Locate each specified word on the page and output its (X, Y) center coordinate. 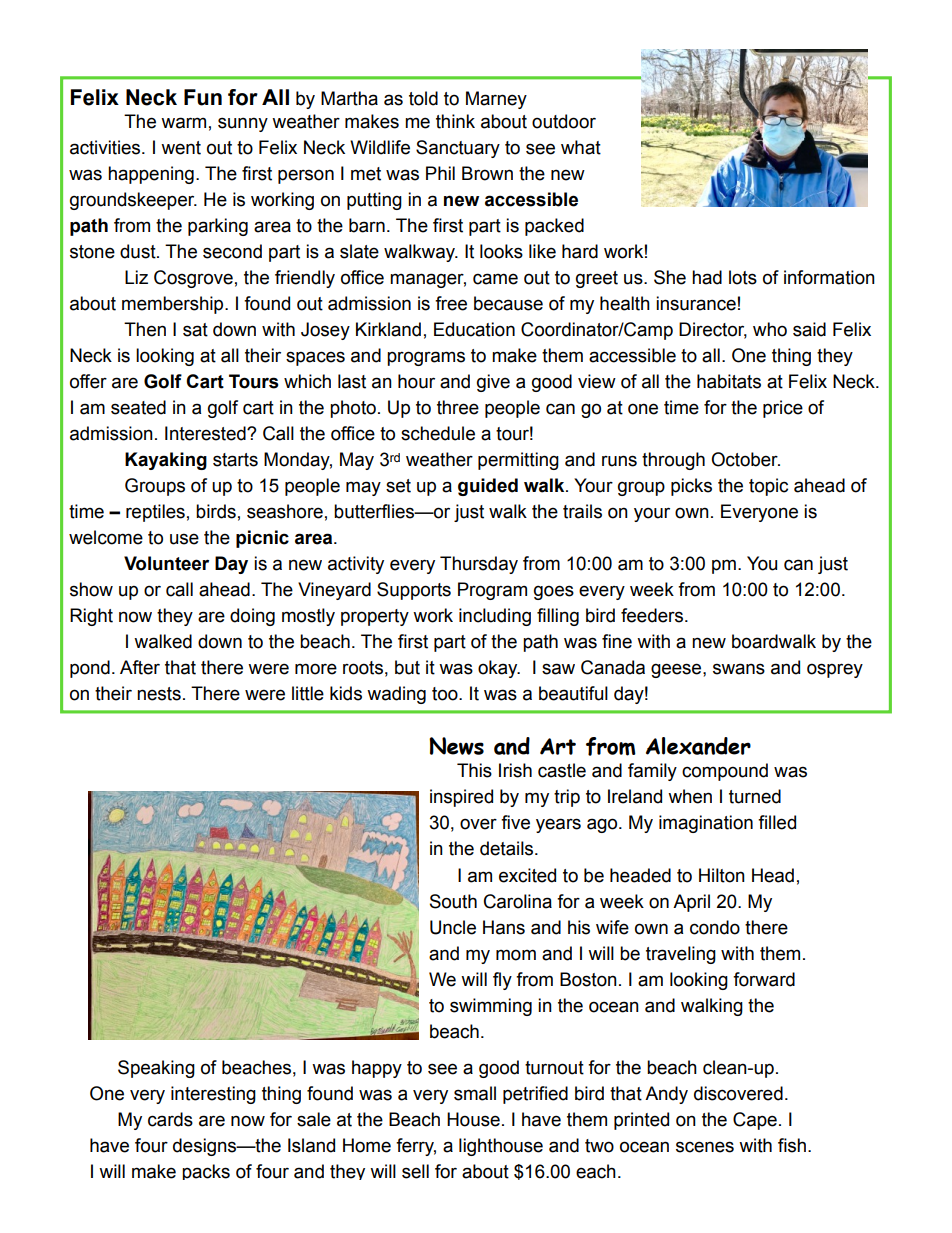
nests (159, 694)
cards (170, 1119)
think (455, 121)
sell (415, 1171)
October (745, 459)
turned (755, 796)
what (581, 147)
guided (488, 487)
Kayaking (166, 461)
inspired (461, 798)
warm (183, 123)
